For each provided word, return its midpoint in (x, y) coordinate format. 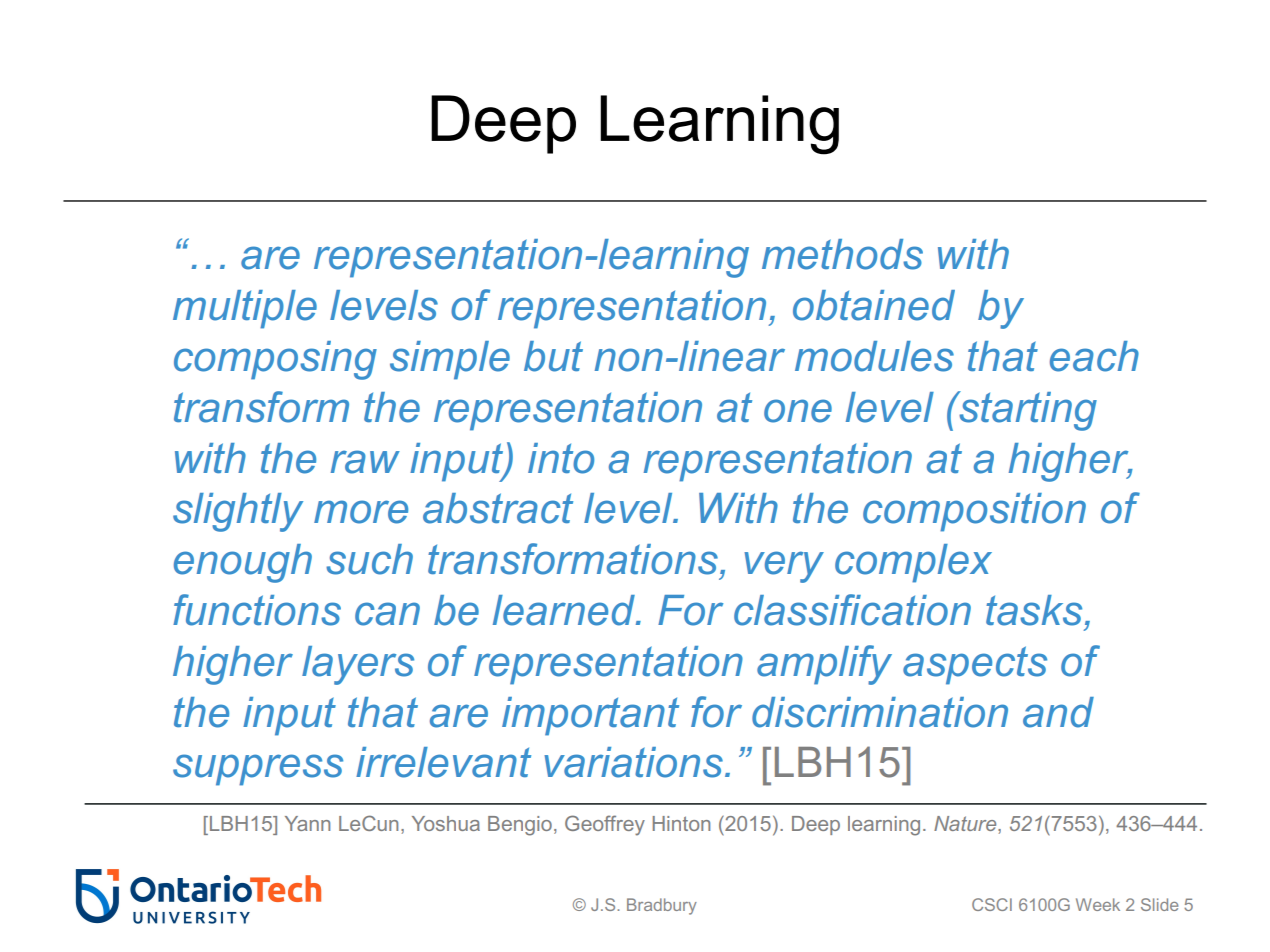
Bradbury (662, 906)
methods (842, 254)
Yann (307, 823)
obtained (874, 305)
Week (1098, 904)
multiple (245, 309)
